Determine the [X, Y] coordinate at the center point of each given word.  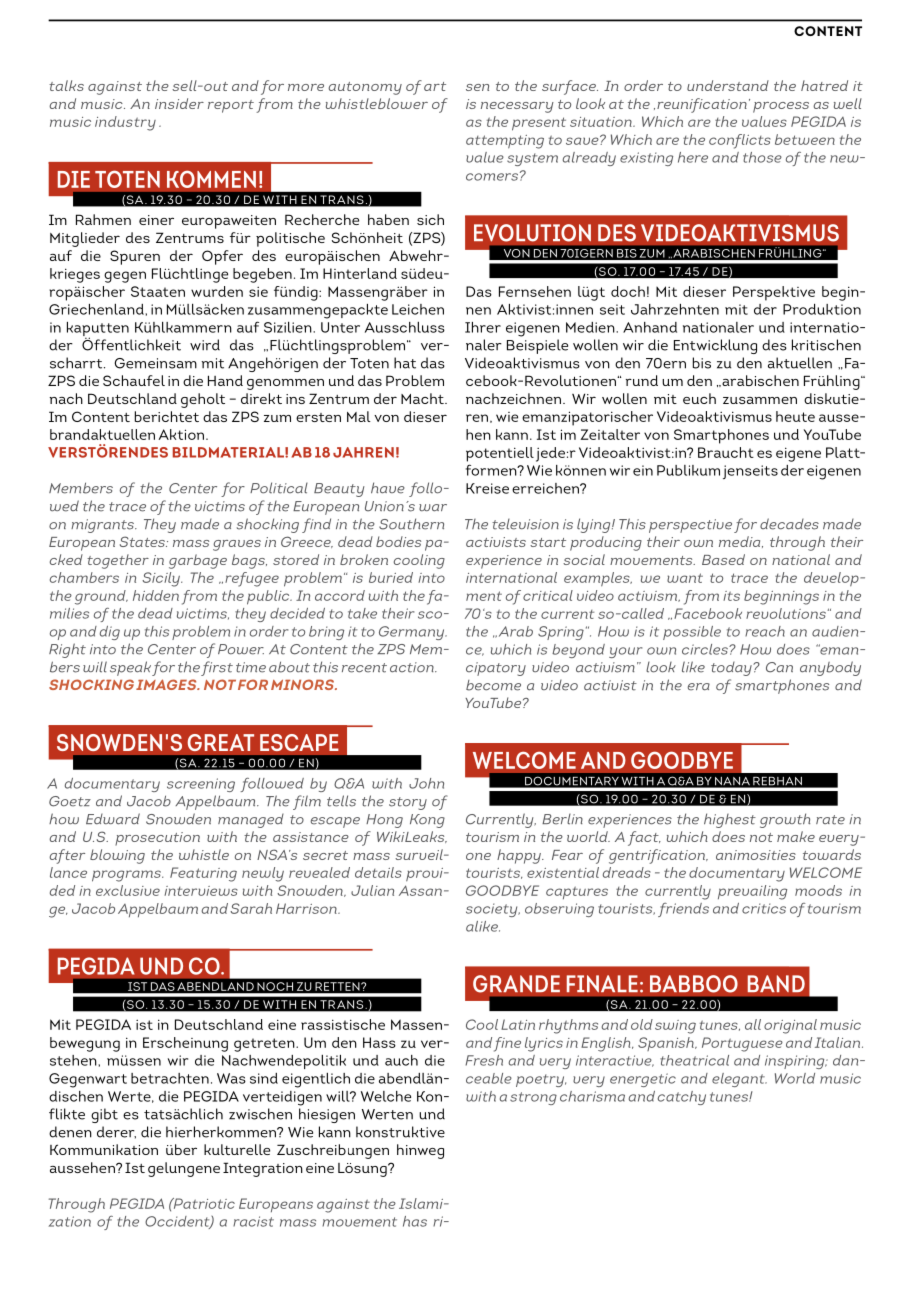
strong [533, 1098]
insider [179, 103]
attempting [505, 142]
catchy [681, 1098]
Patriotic [203, 1203]
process [781, 107]
